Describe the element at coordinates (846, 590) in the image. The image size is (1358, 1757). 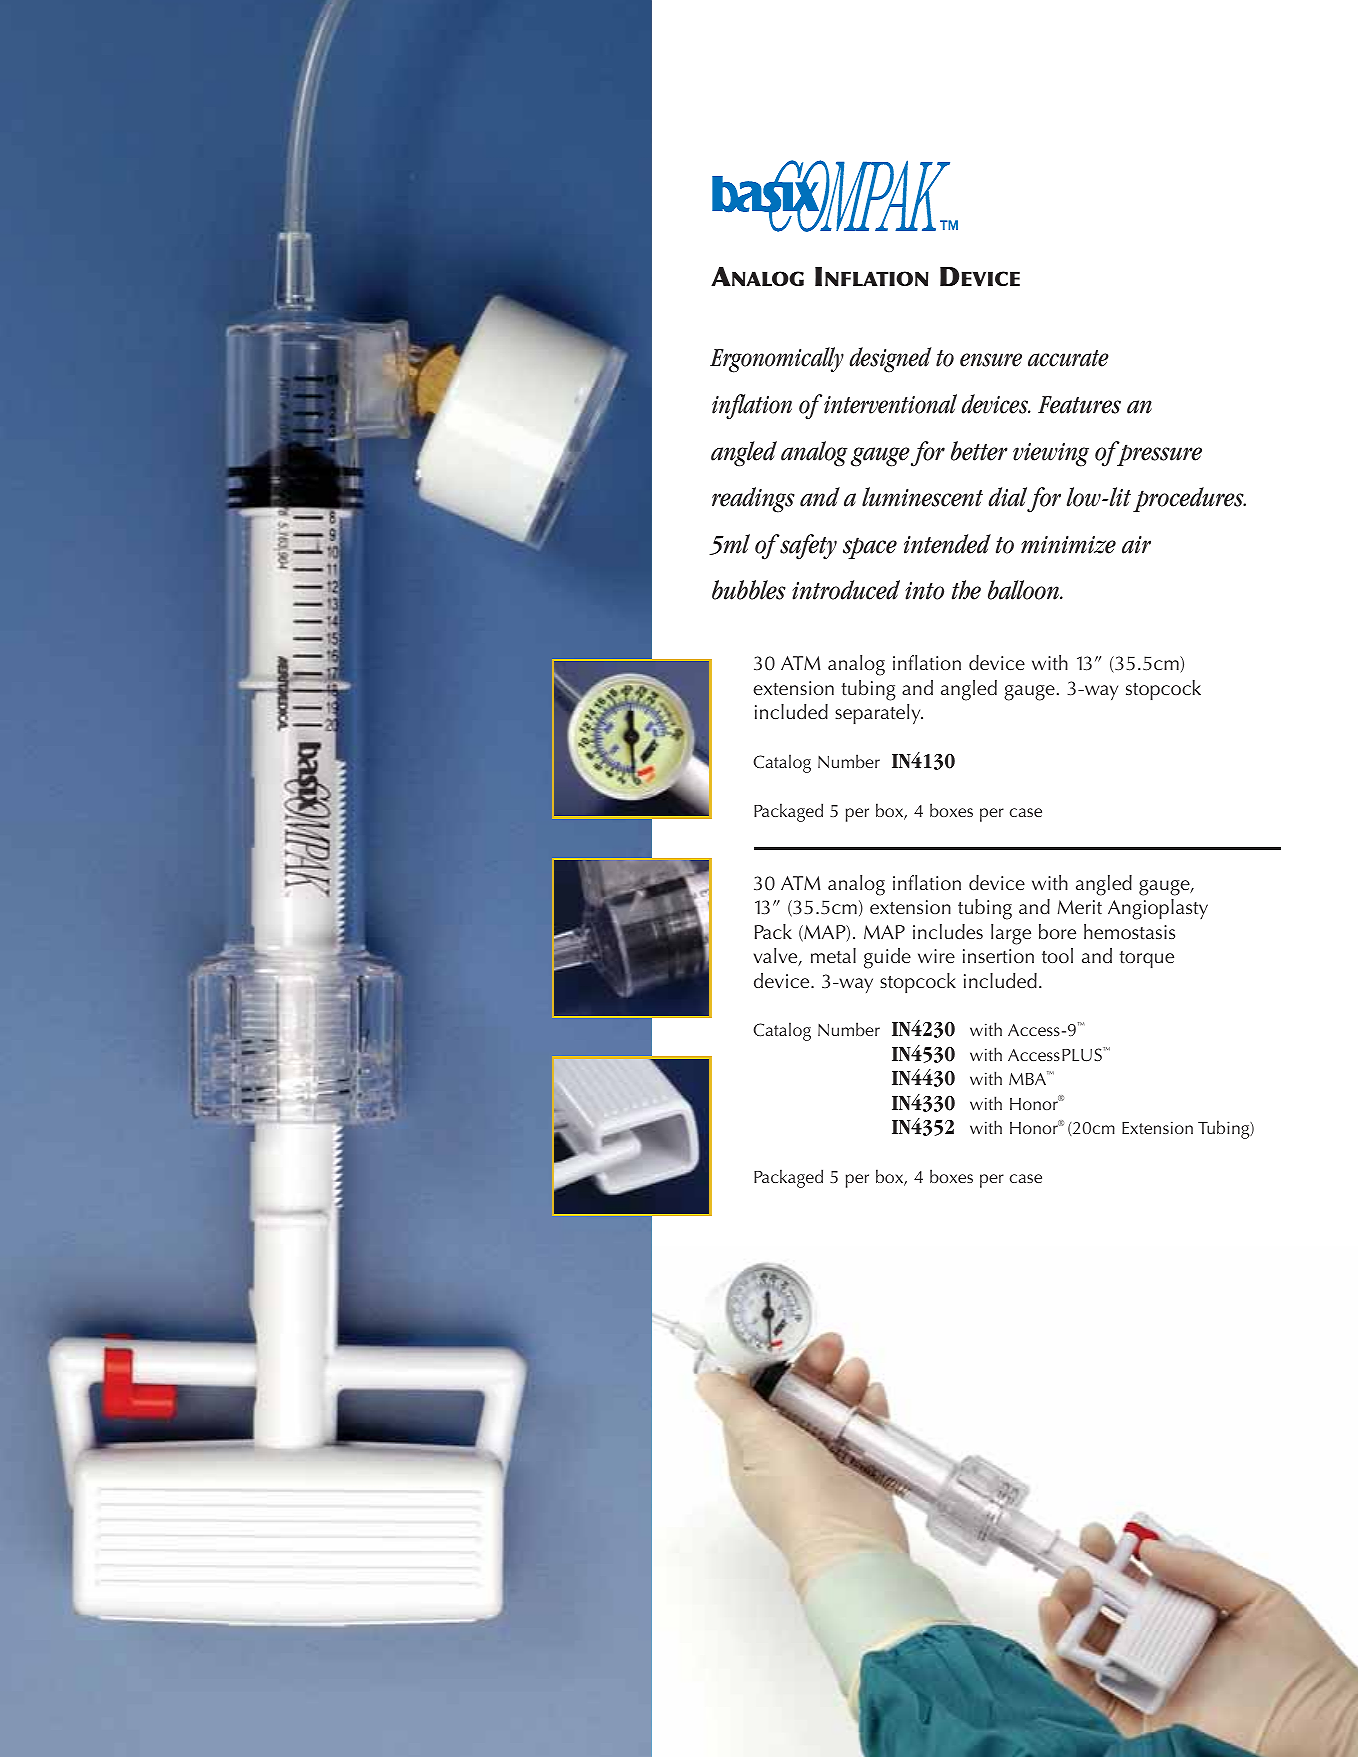
I see `introduced` at that location.
